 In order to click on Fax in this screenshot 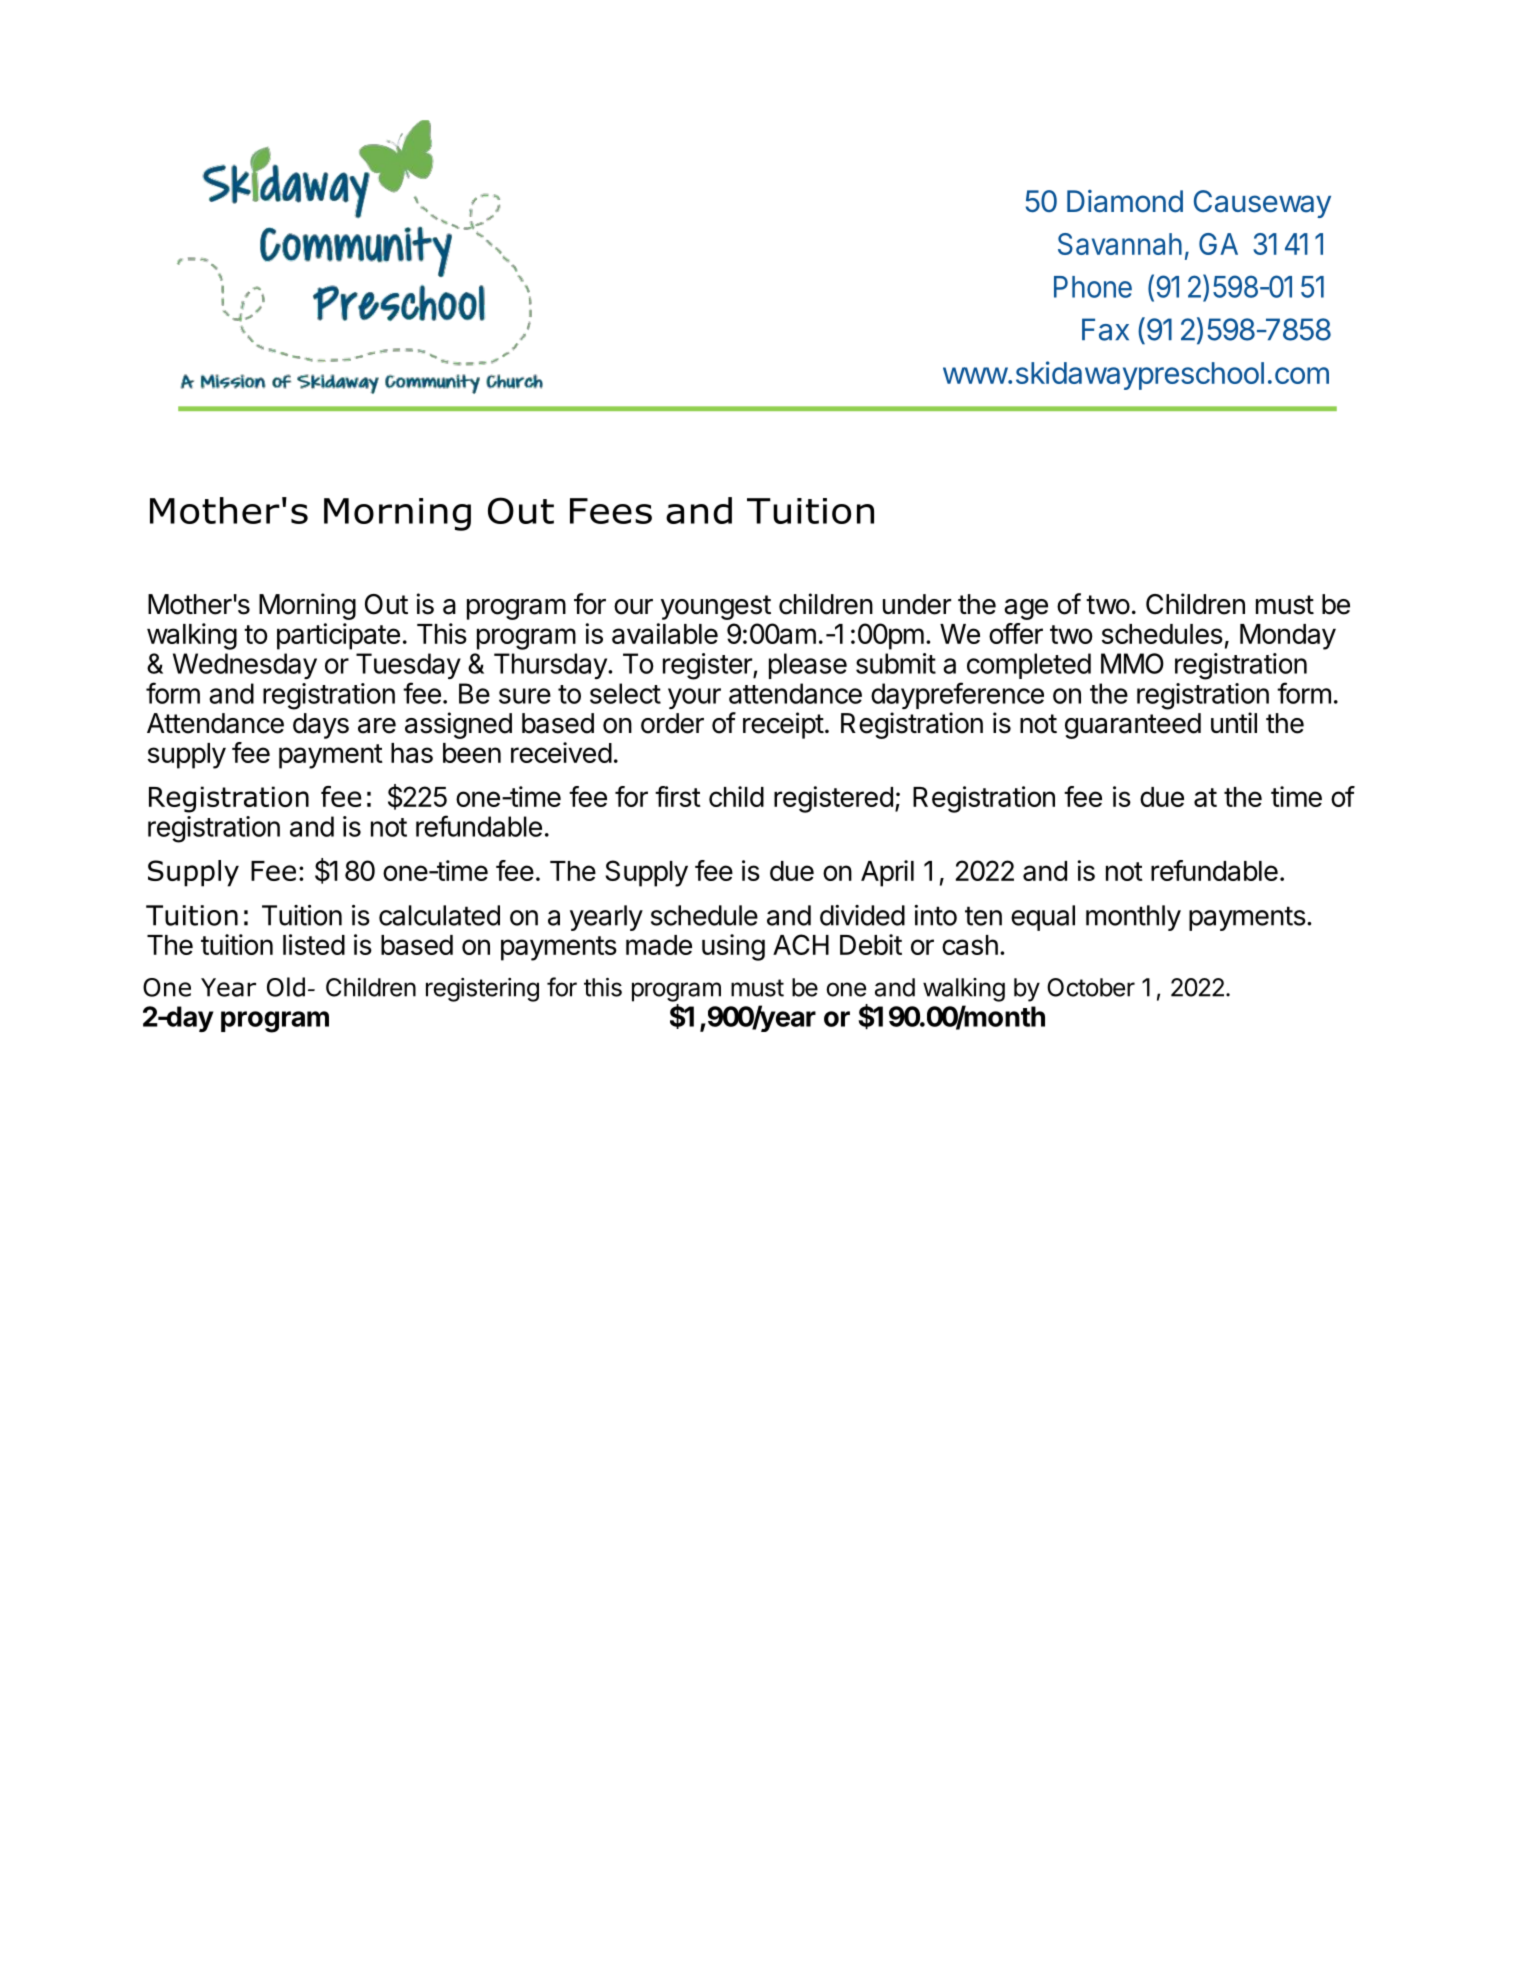, I will do `click(1105, 329)`.
